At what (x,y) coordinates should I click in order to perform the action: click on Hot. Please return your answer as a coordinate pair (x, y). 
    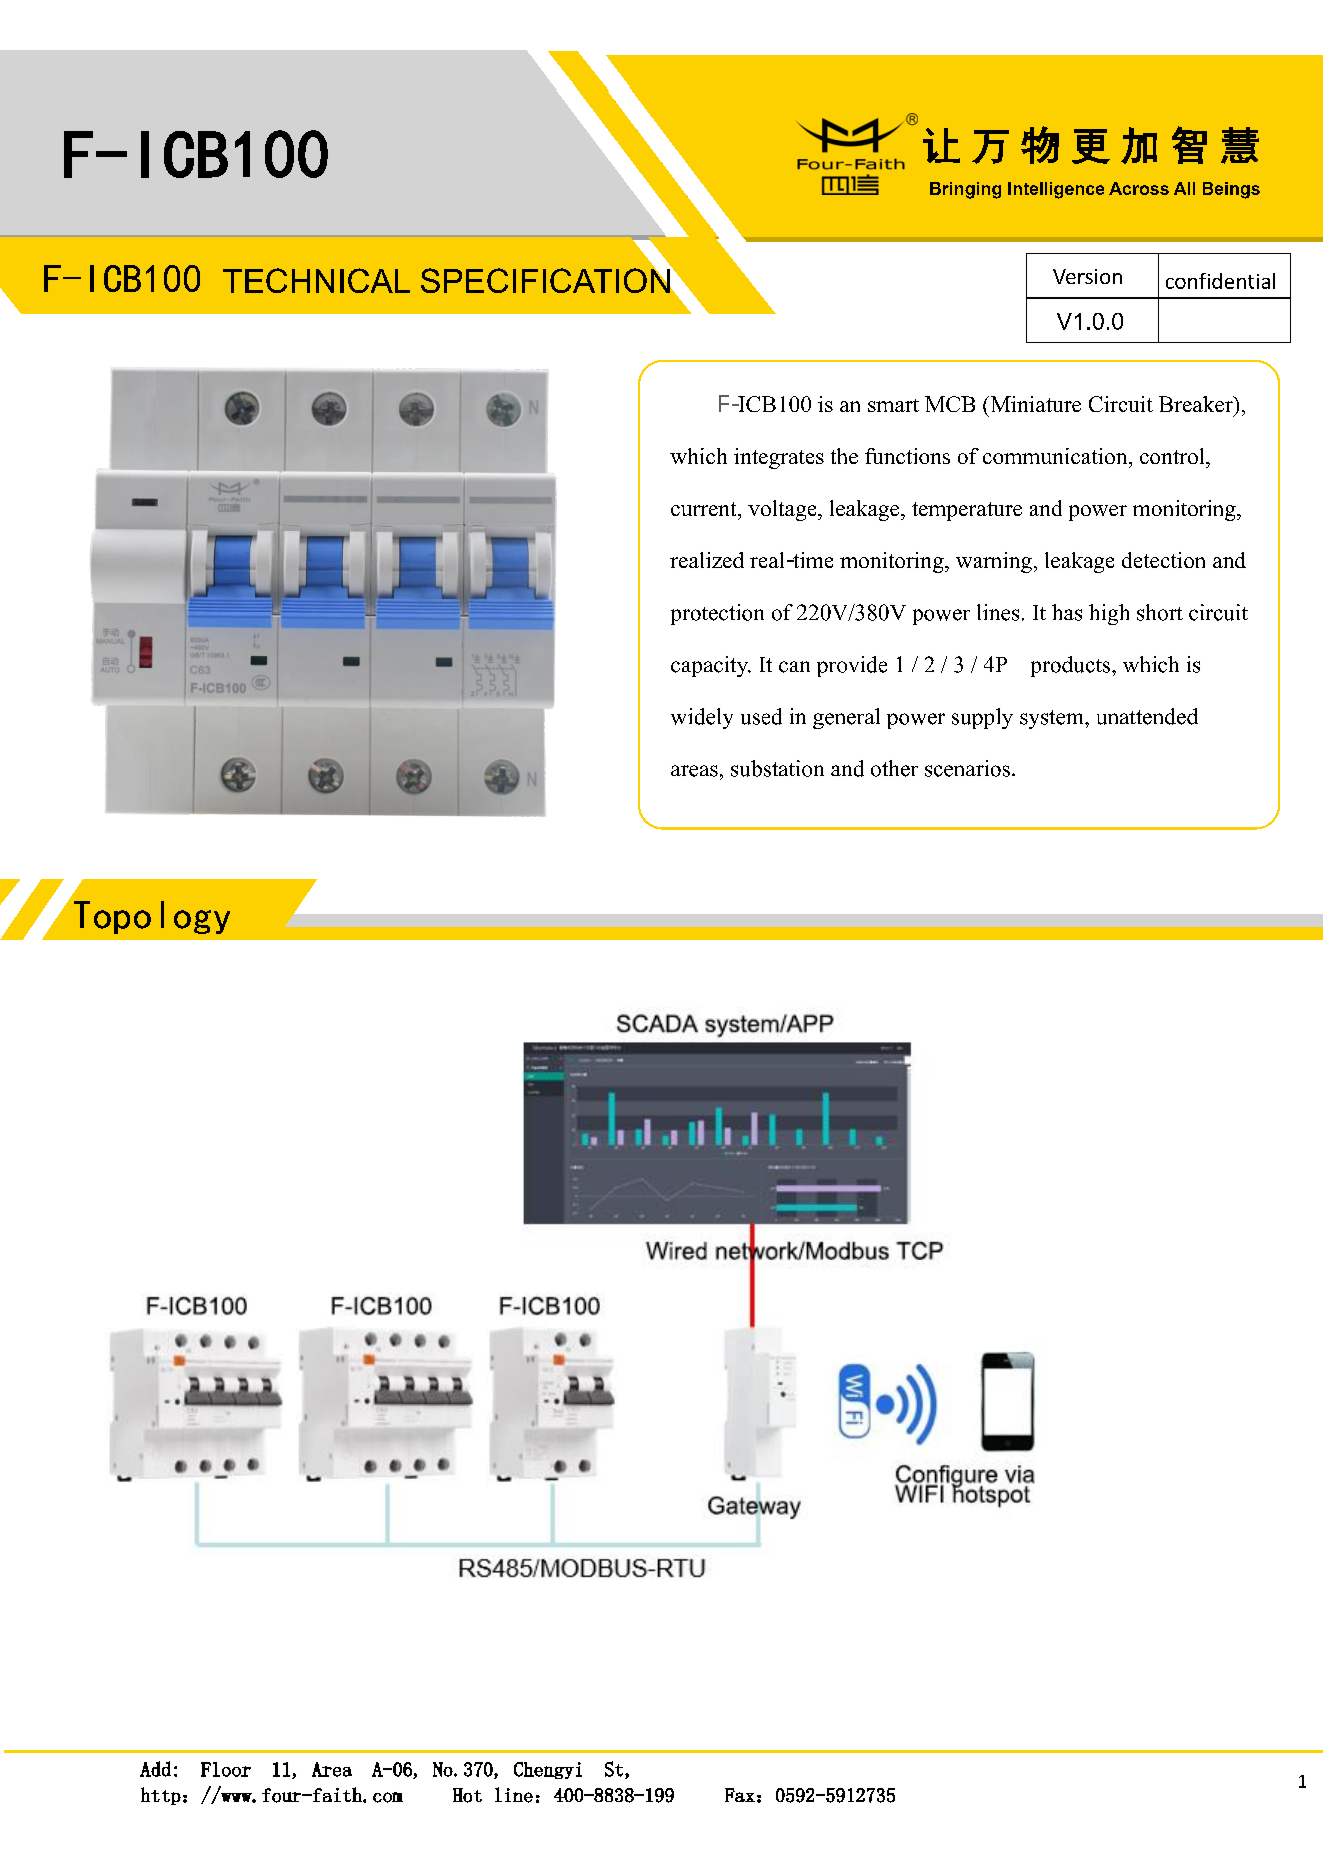
    Looking at the image, I should click on (467, 1795).
